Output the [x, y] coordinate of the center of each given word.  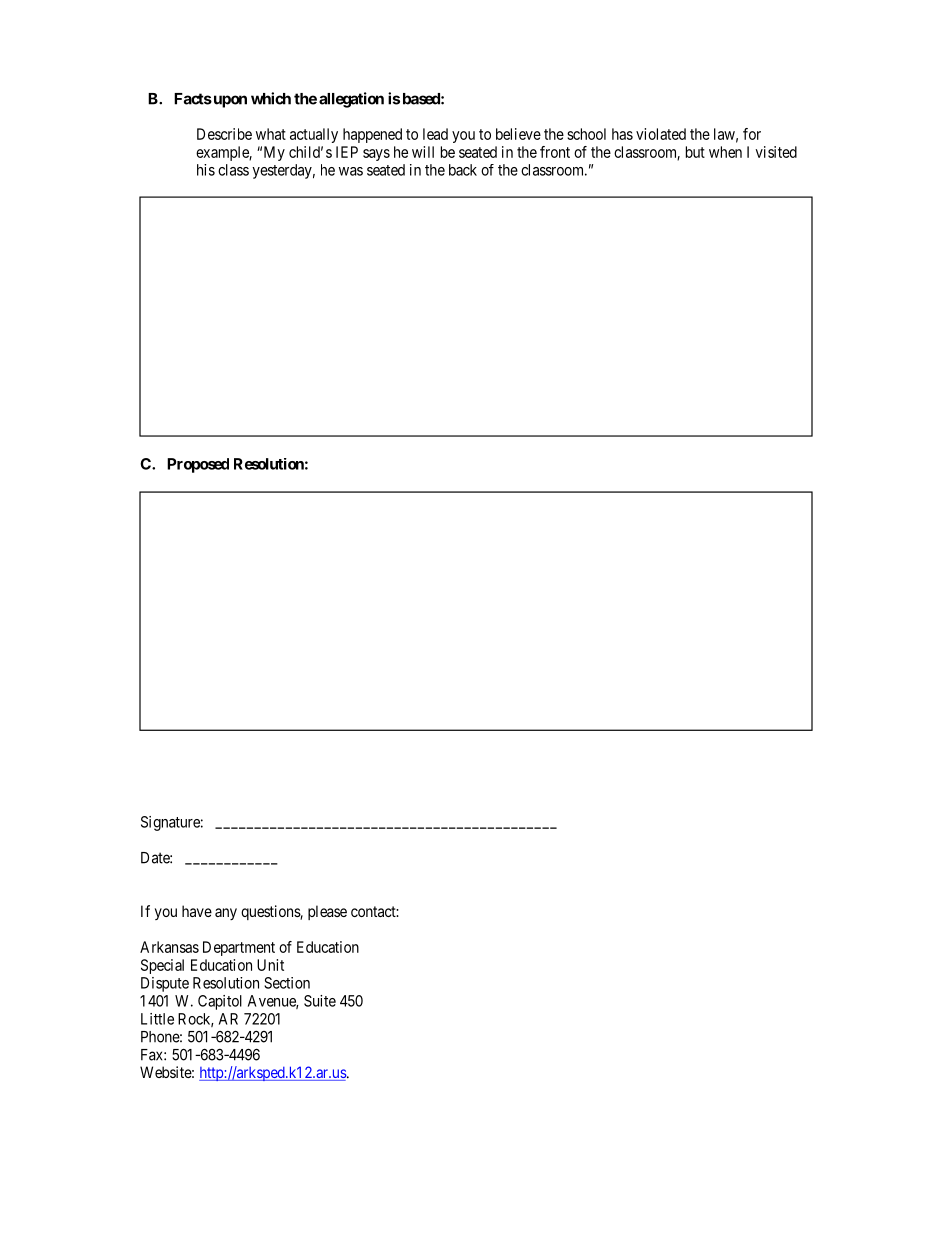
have [197, 911]
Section [287, 983]
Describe [224, 134]
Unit [270, 965]
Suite [320, 1001]
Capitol [220, 1002]
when [725, 152]
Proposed [198, 465]
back [463, 170]
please [327, 912]
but [695, 152]
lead [435, 134]
